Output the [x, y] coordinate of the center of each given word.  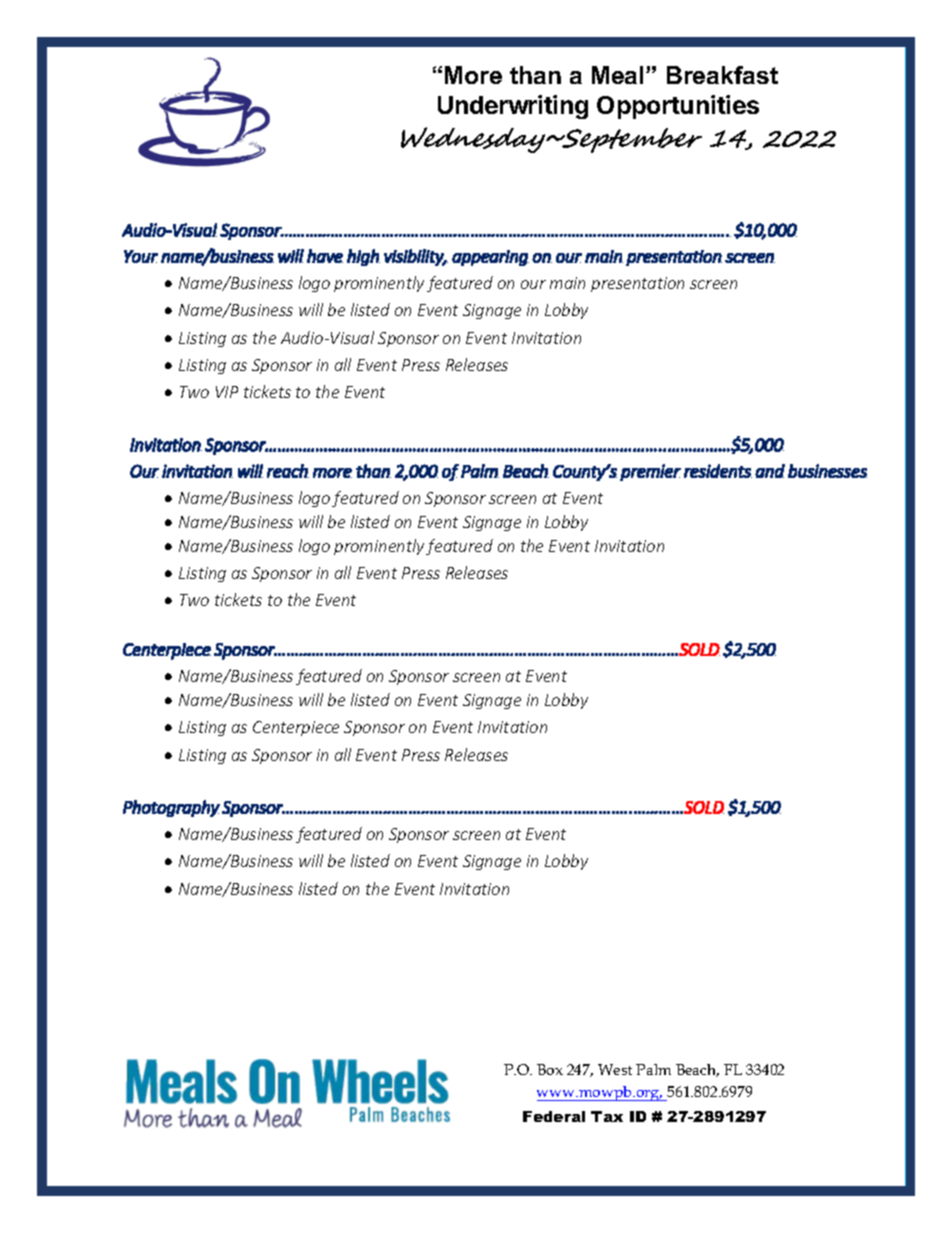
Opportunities [678, 107]
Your [141, 256]
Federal [554, 1116]
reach [288, 471]
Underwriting [513, 107]
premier [650, 472]
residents [718, 471]
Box [550, 1069]
